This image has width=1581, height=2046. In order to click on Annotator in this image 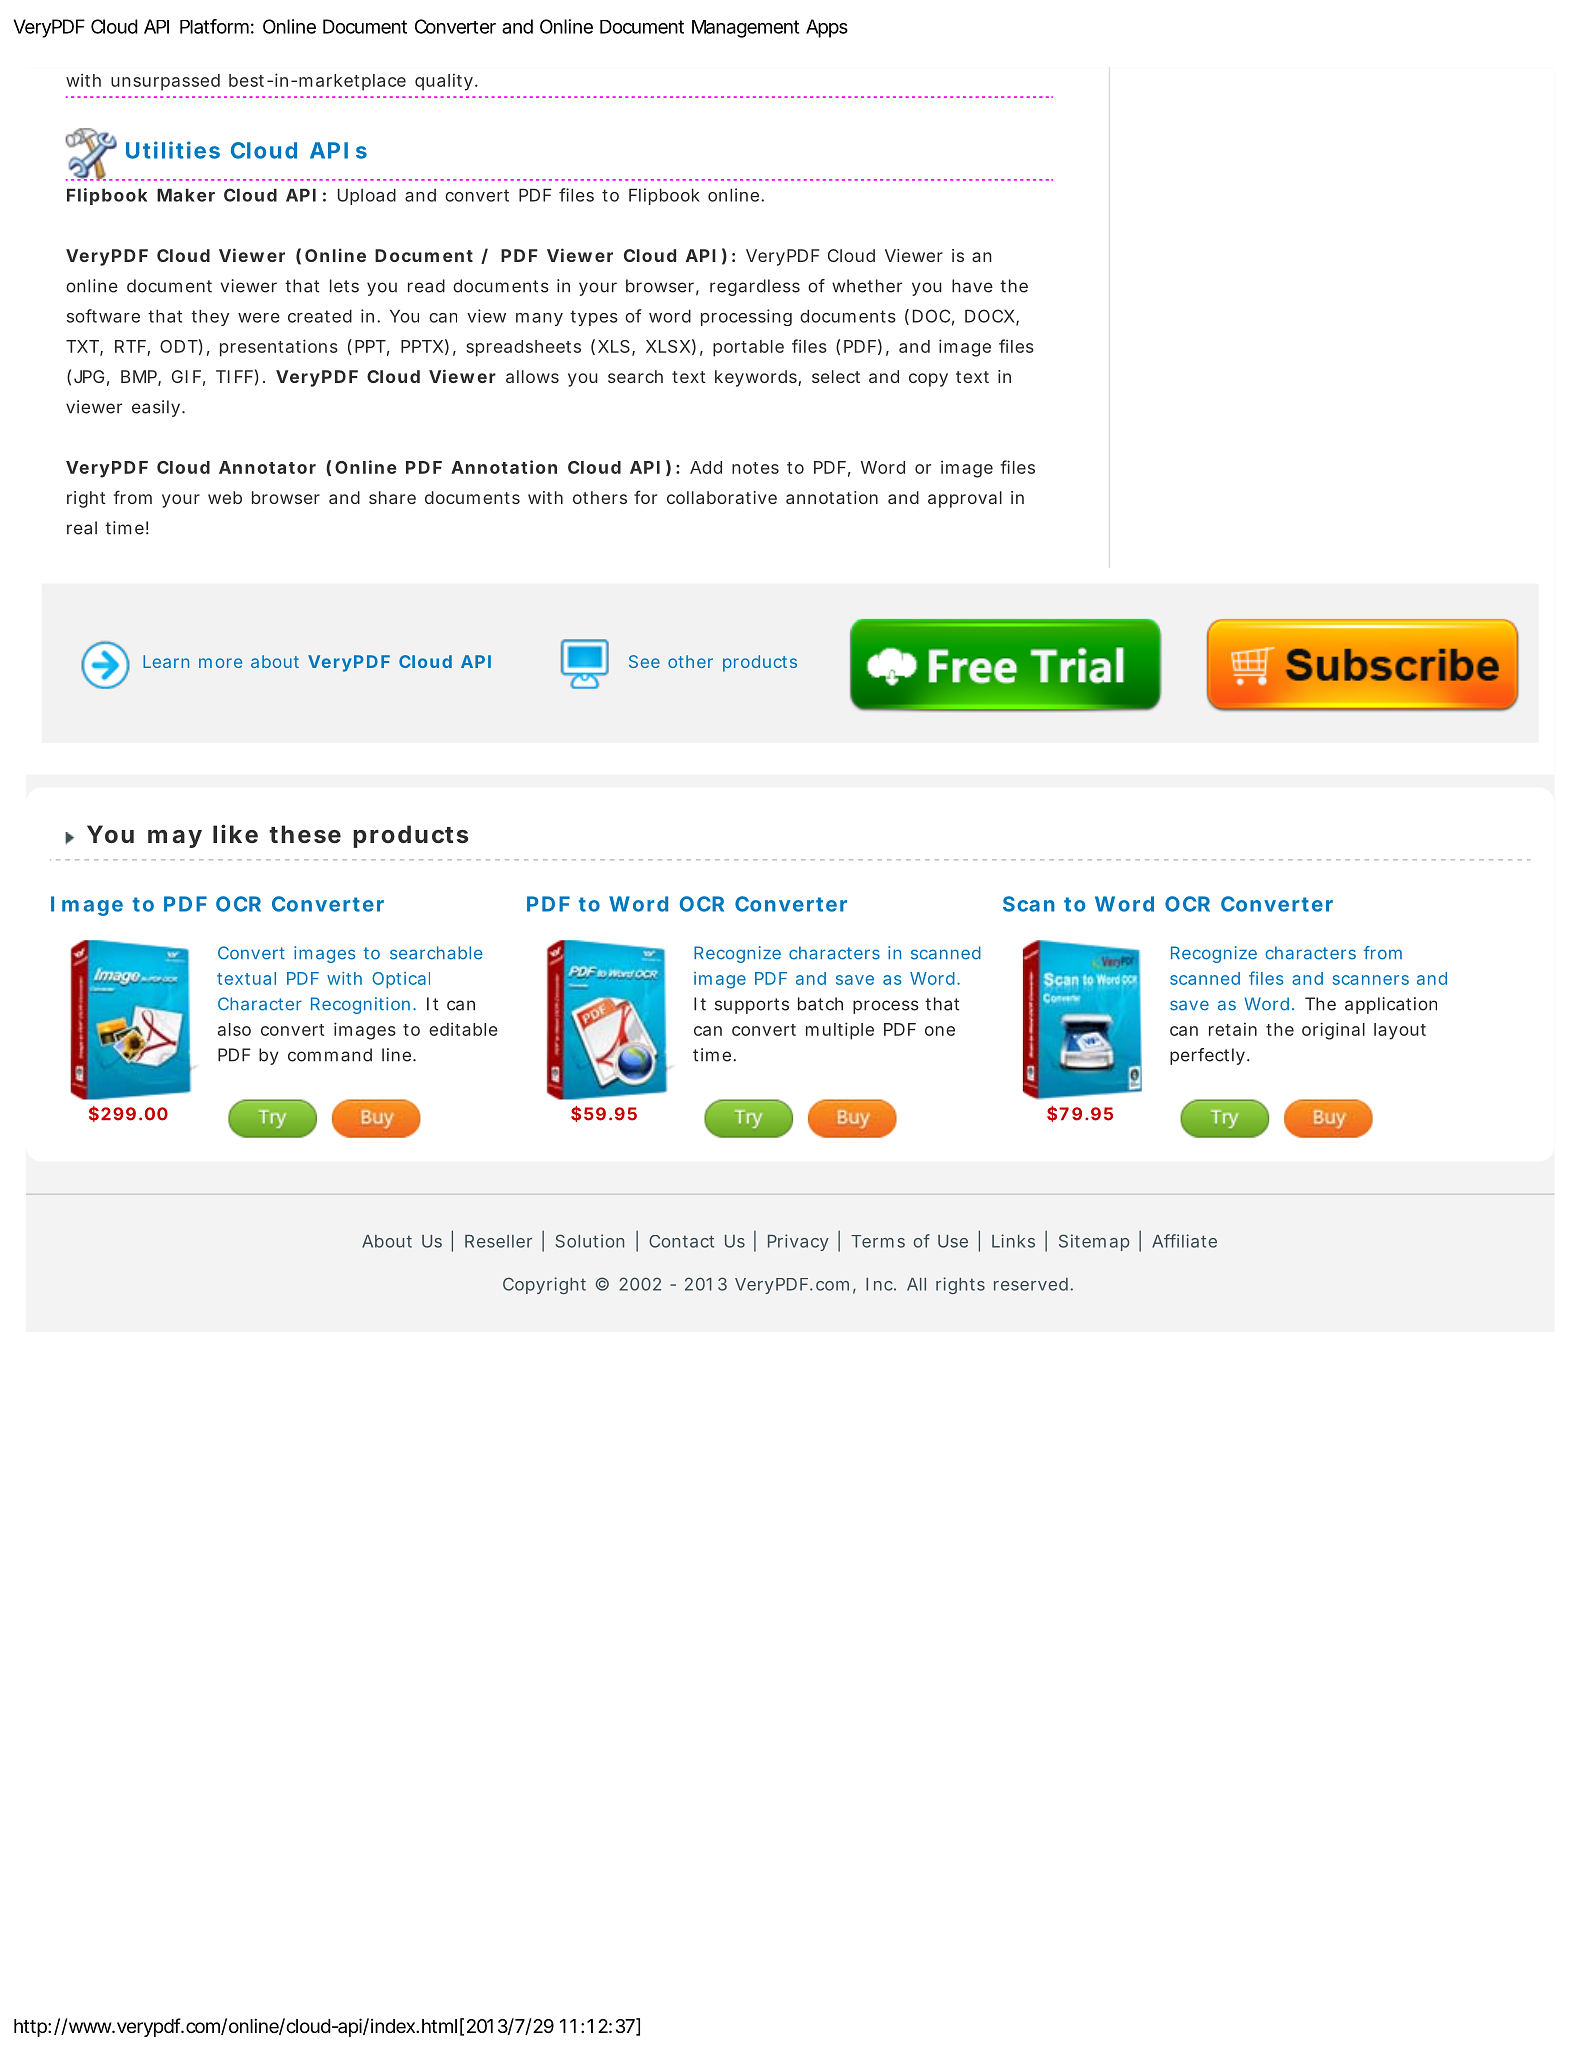, I will do `click(267, 467)`.
